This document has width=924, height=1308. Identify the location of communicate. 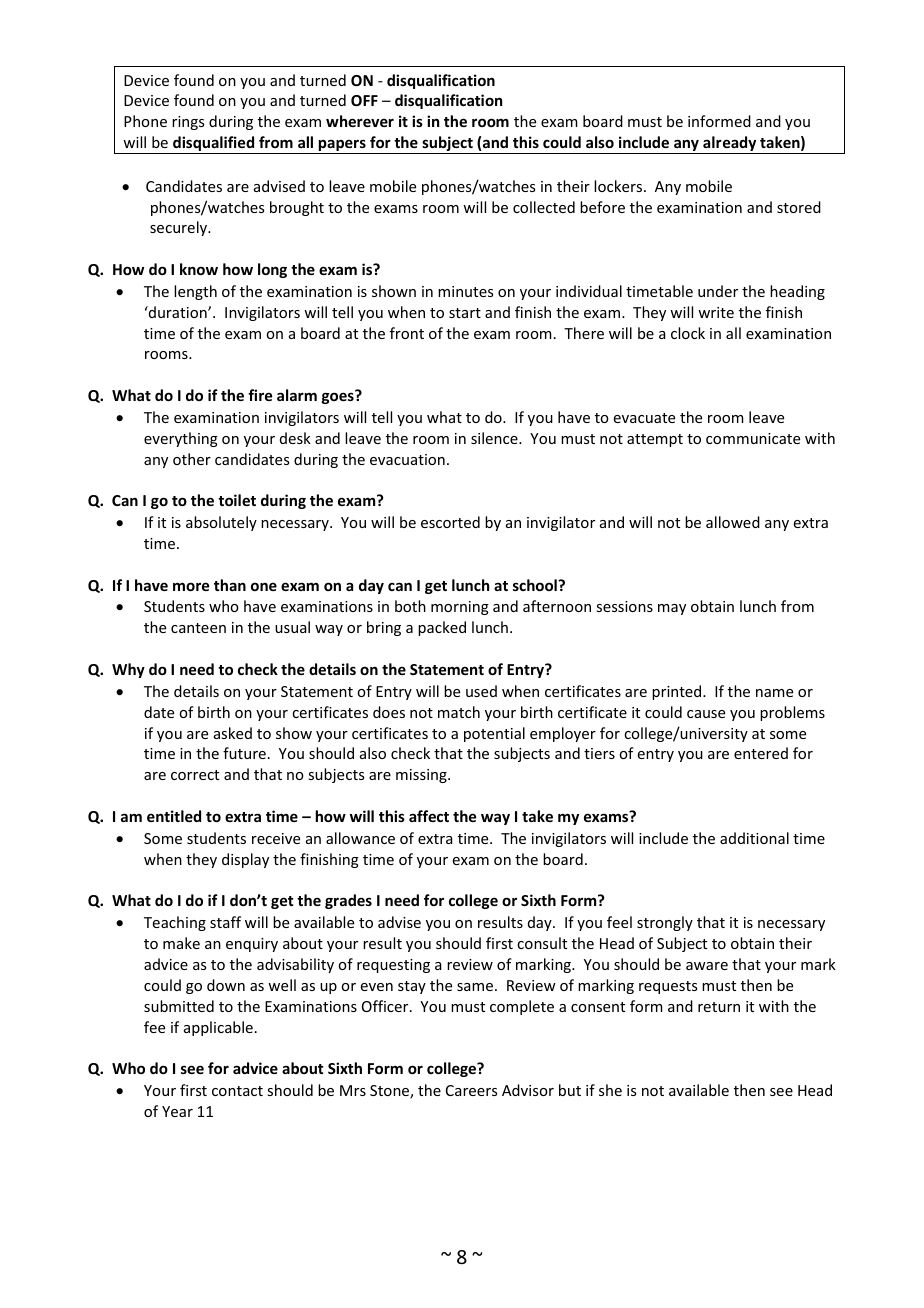
(753, 438).
